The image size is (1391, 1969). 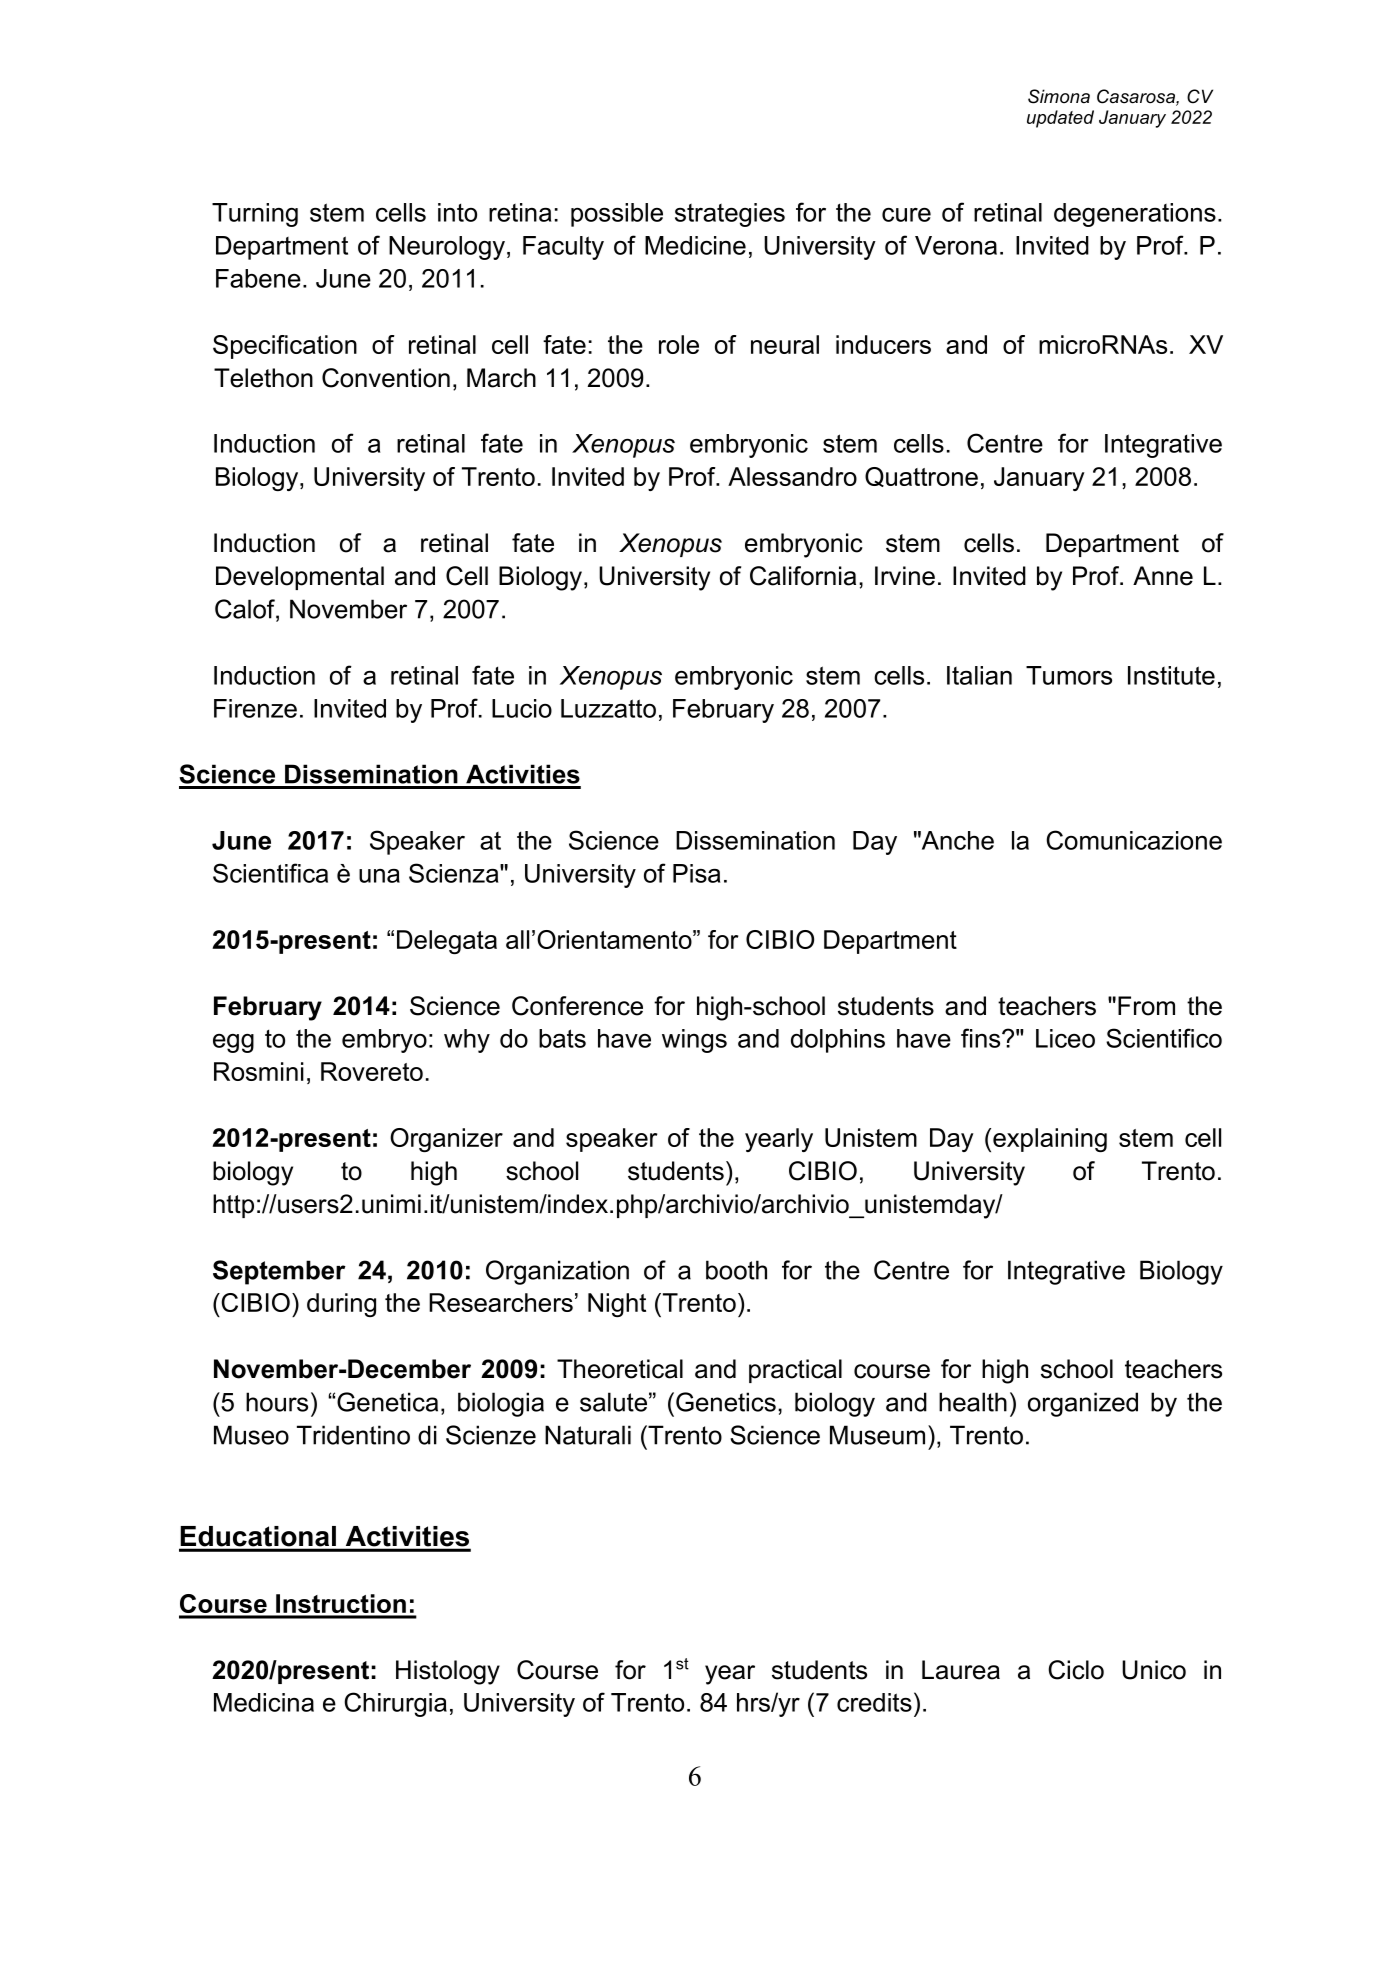 What do you see at coordinates (874, 1702) in the page?
I see `credits` at bounding box center [874, 1702].
